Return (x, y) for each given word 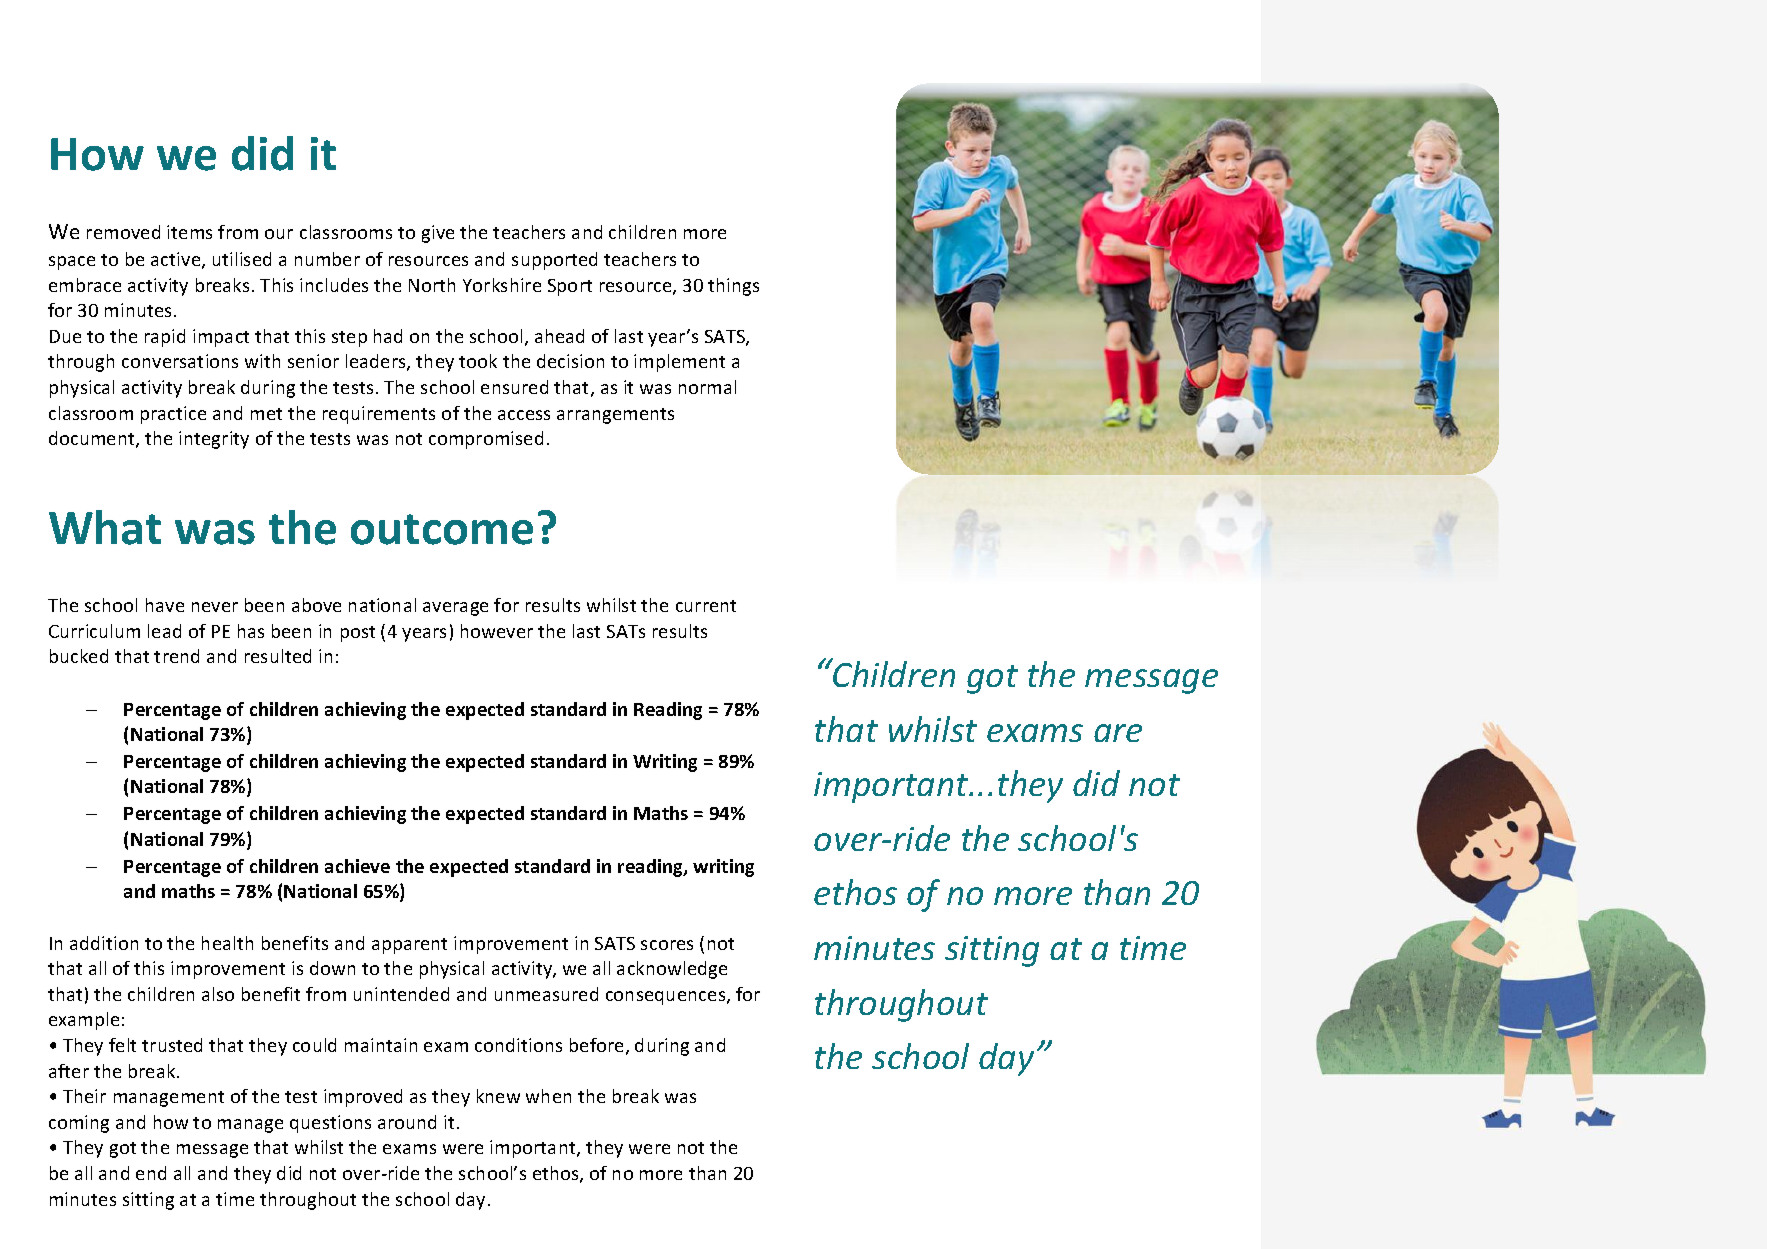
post (358, 634)
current (706, 606)
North (432, 285)
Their (84, 1096)
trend (176, 656)
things (733, 287)
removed (123, 232)
